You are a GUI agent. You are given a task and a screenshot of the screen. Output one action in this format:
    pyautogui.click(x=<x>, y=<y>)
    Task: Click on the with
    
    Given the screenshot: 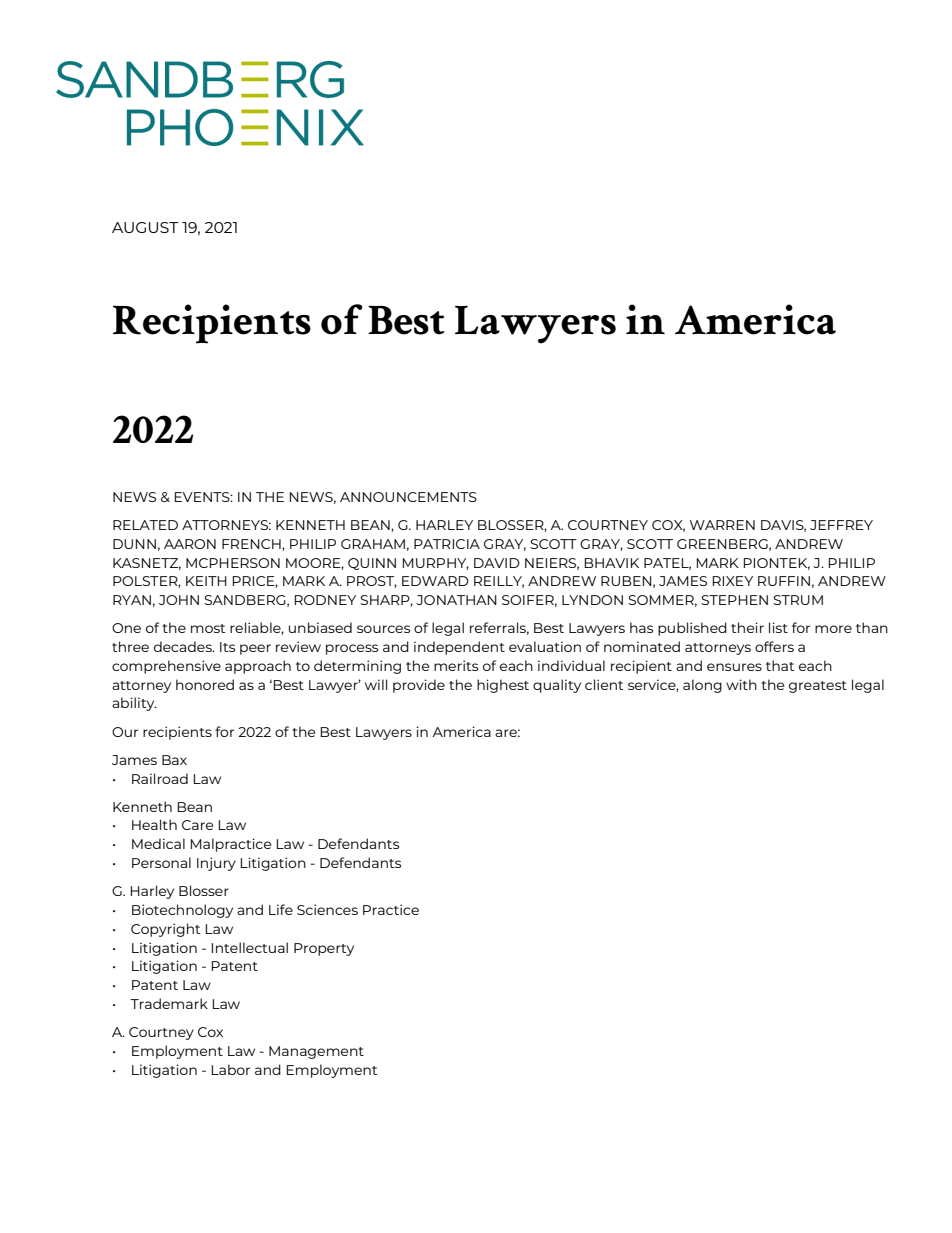 What is the action you would take?
    pyautogui.click(x=741, y=684)
